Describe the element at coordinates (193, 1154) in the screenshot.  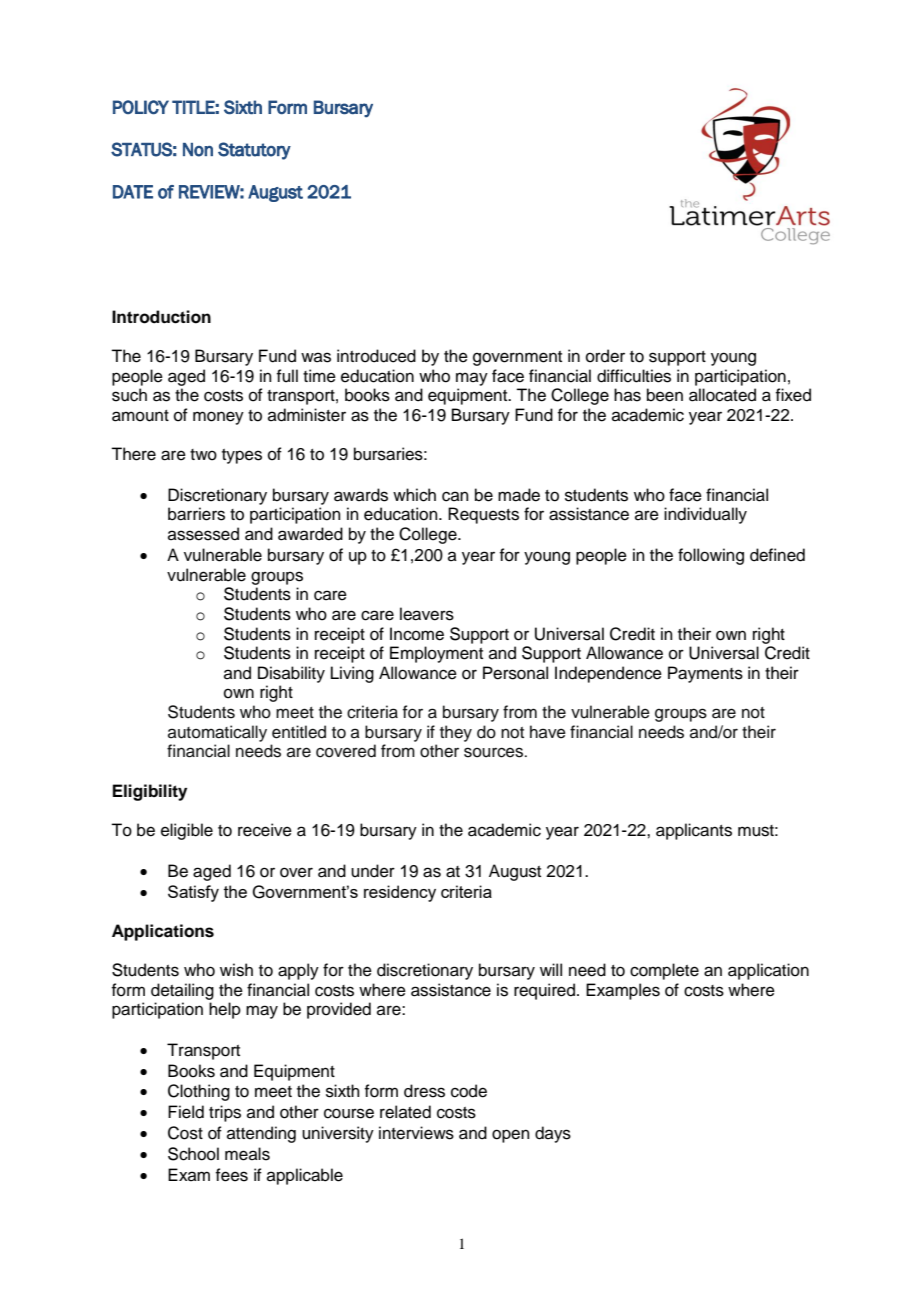
I see `School` at that location.
